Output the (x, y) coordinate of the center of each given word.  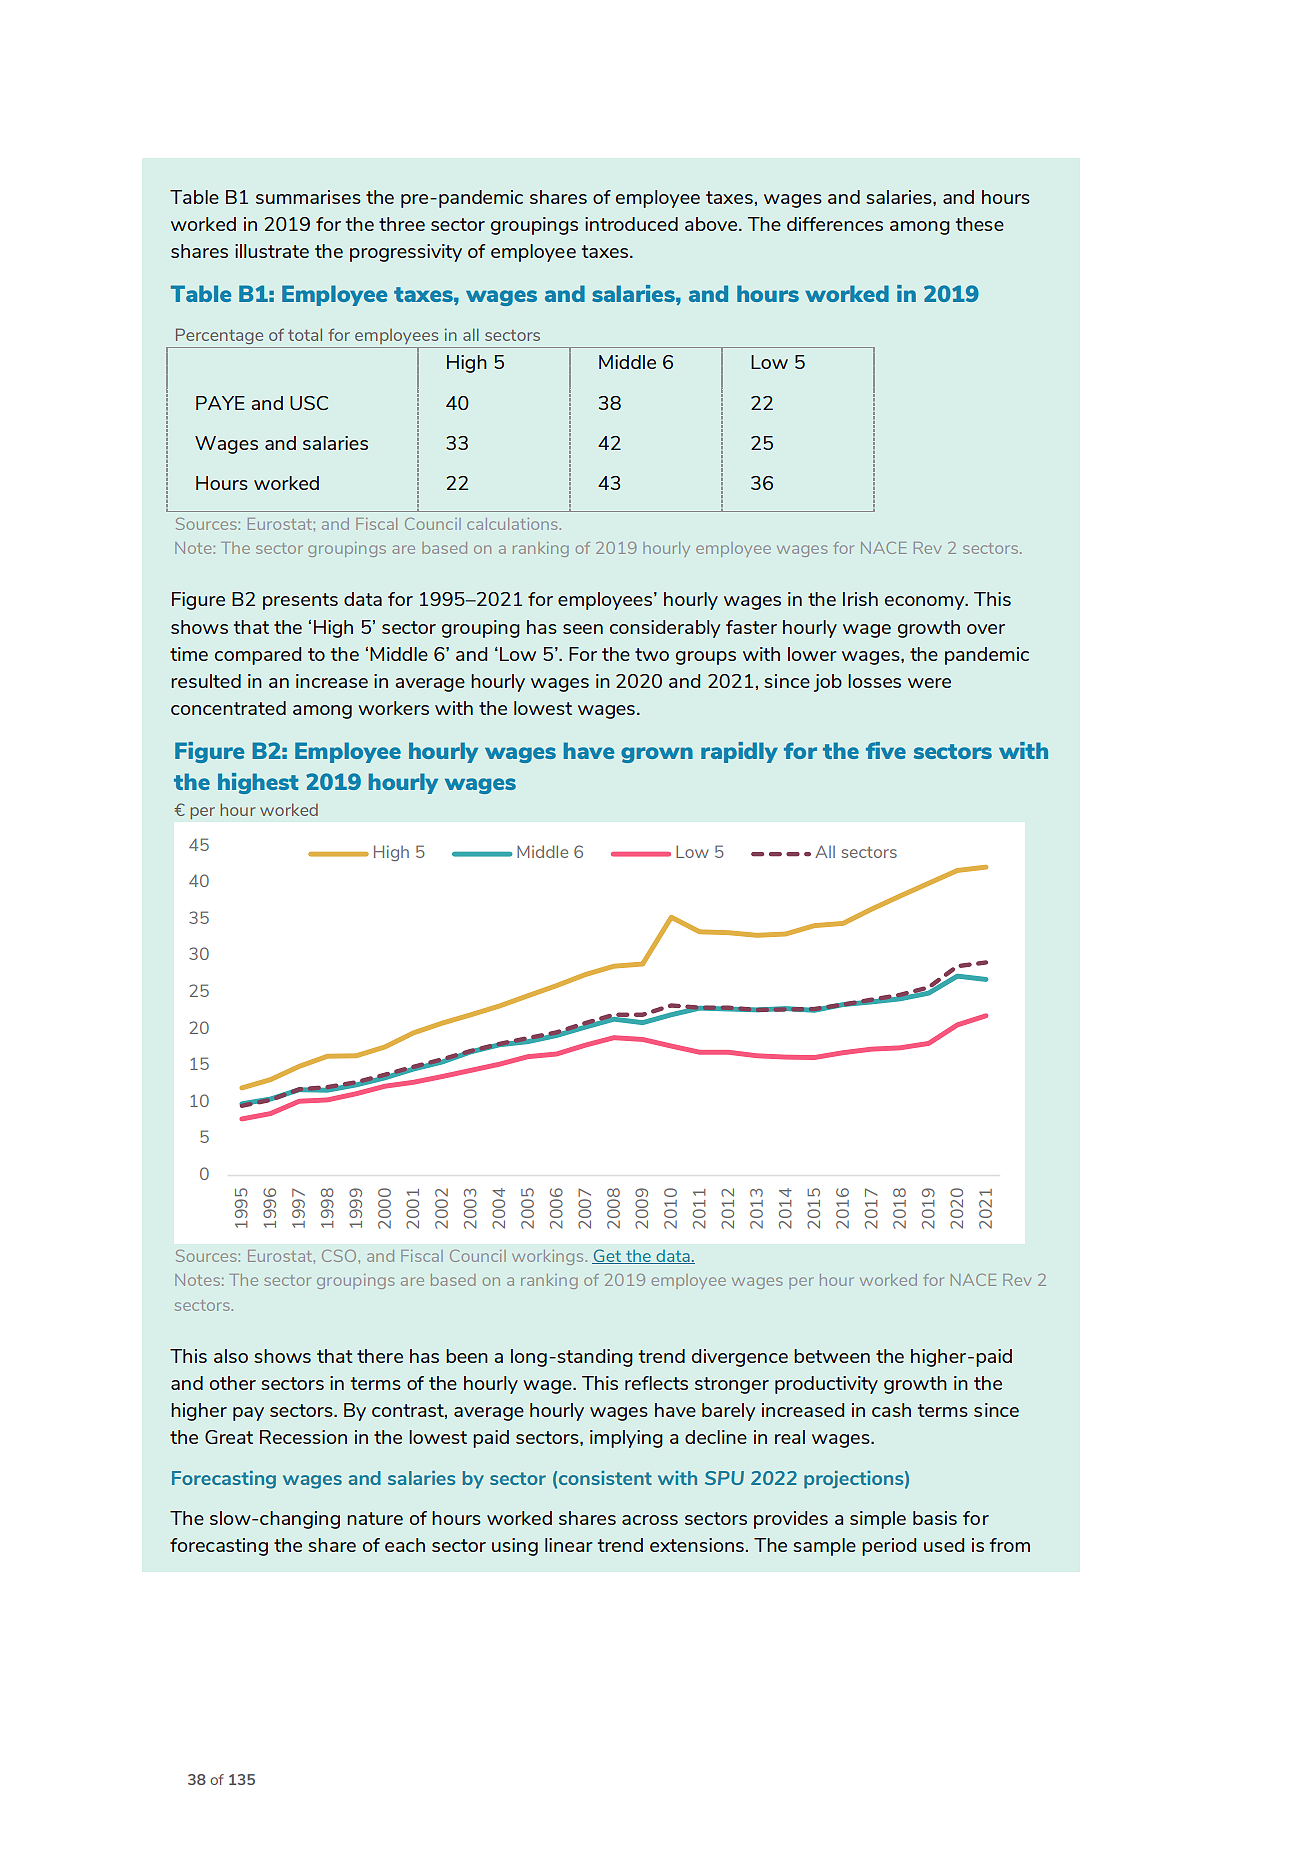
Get (607, 1256)
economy (926, 603)
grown (657, 755)
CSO (339, 1256)
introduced (631, 224)
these (980, 224)
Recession (303, 1437)
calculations (512, 524)
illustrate (272, 251)
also (231, 1356)
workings (547, 1257)
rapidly (739, 752)
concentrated (228, 708)
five (886, 750)
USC (309, 403)
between (832, 1356)
